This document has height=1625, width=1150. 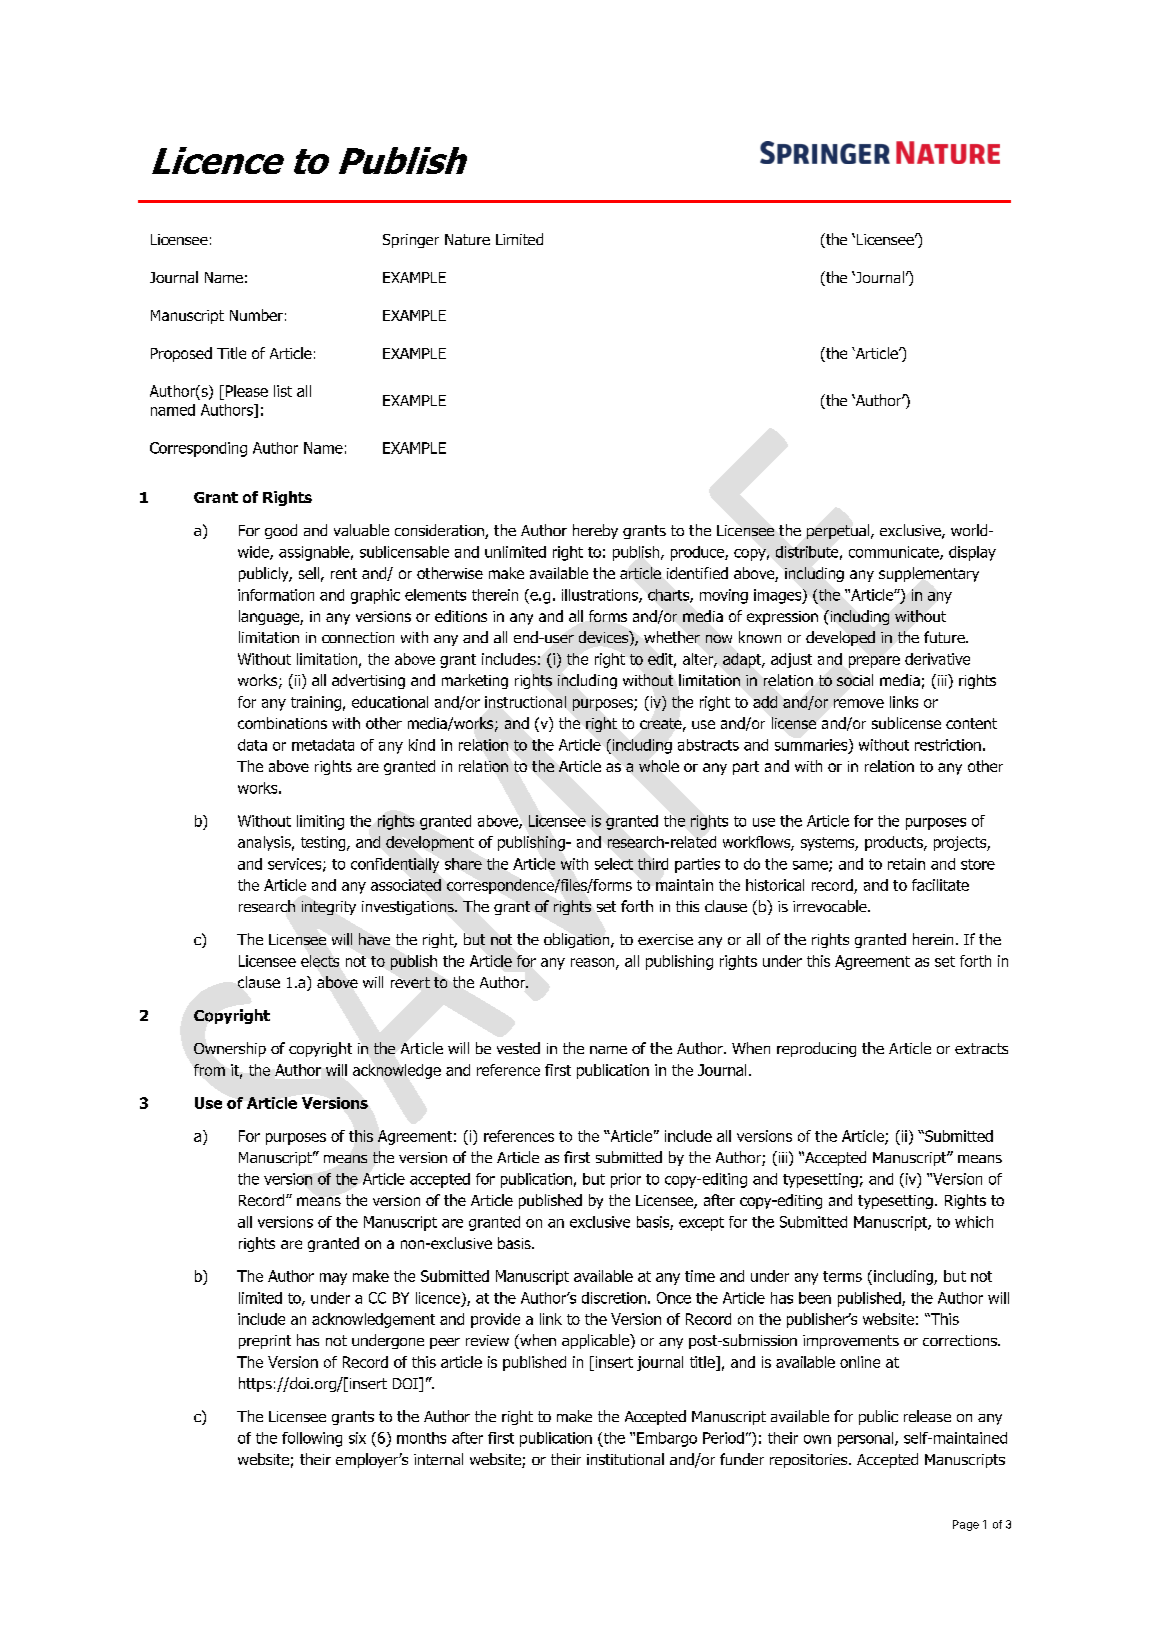 I want to click on reproducing, so click(x=816, y=1049).
